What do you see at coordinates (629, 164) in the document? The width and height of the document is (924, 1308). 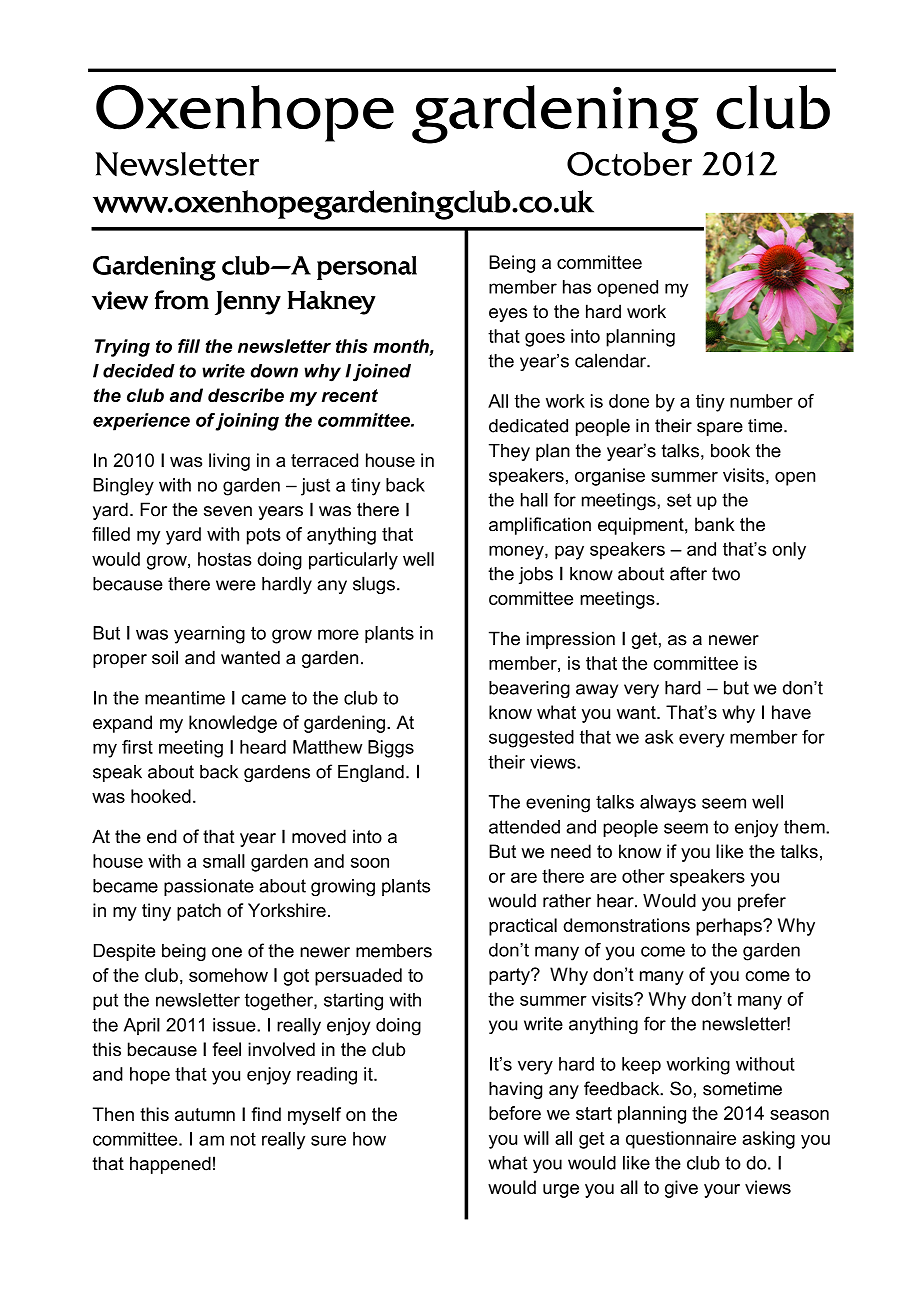 I see `October` at bounding box center [629, 164].
